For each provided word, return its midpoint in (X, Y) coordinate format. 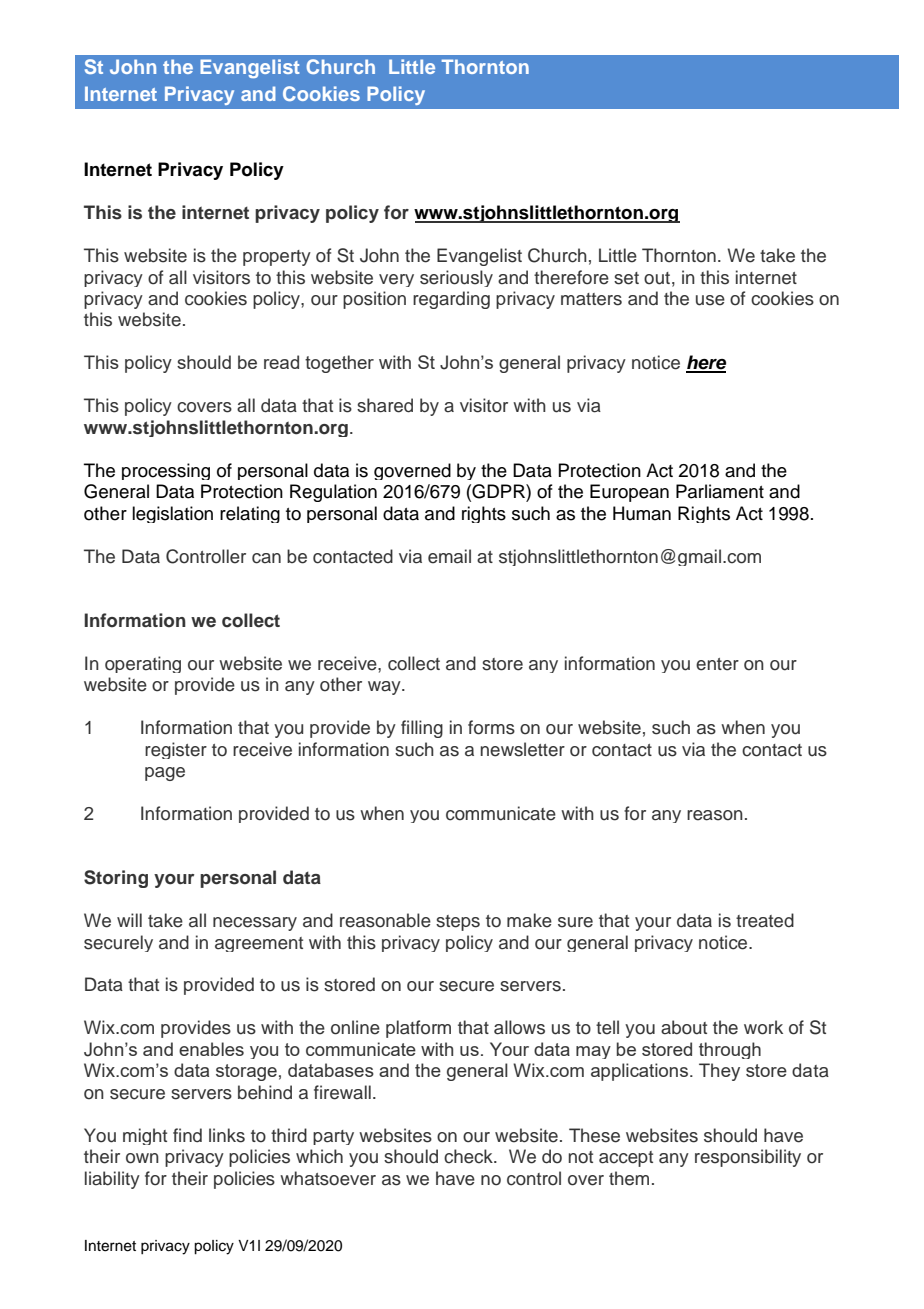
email (449, 556)
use (710, 300)
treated (765, 920)
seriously (456, 278)
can (266, 558)
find (187, 1135)
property (277, 258)
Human (642, 513)
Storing (116, 879)
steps (458, 923)
